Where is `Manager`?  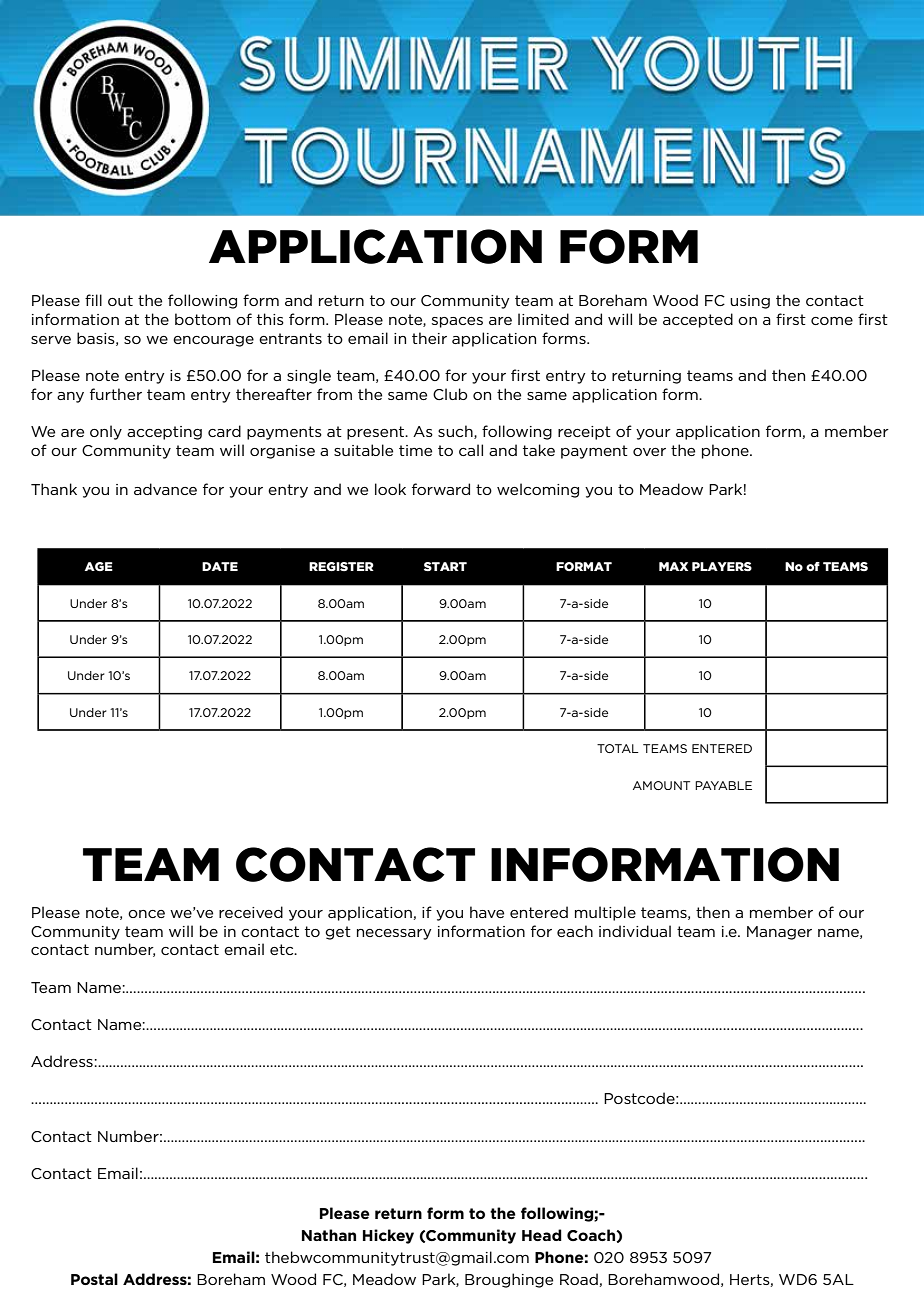
Manager is located at coordinates (779, 933).
